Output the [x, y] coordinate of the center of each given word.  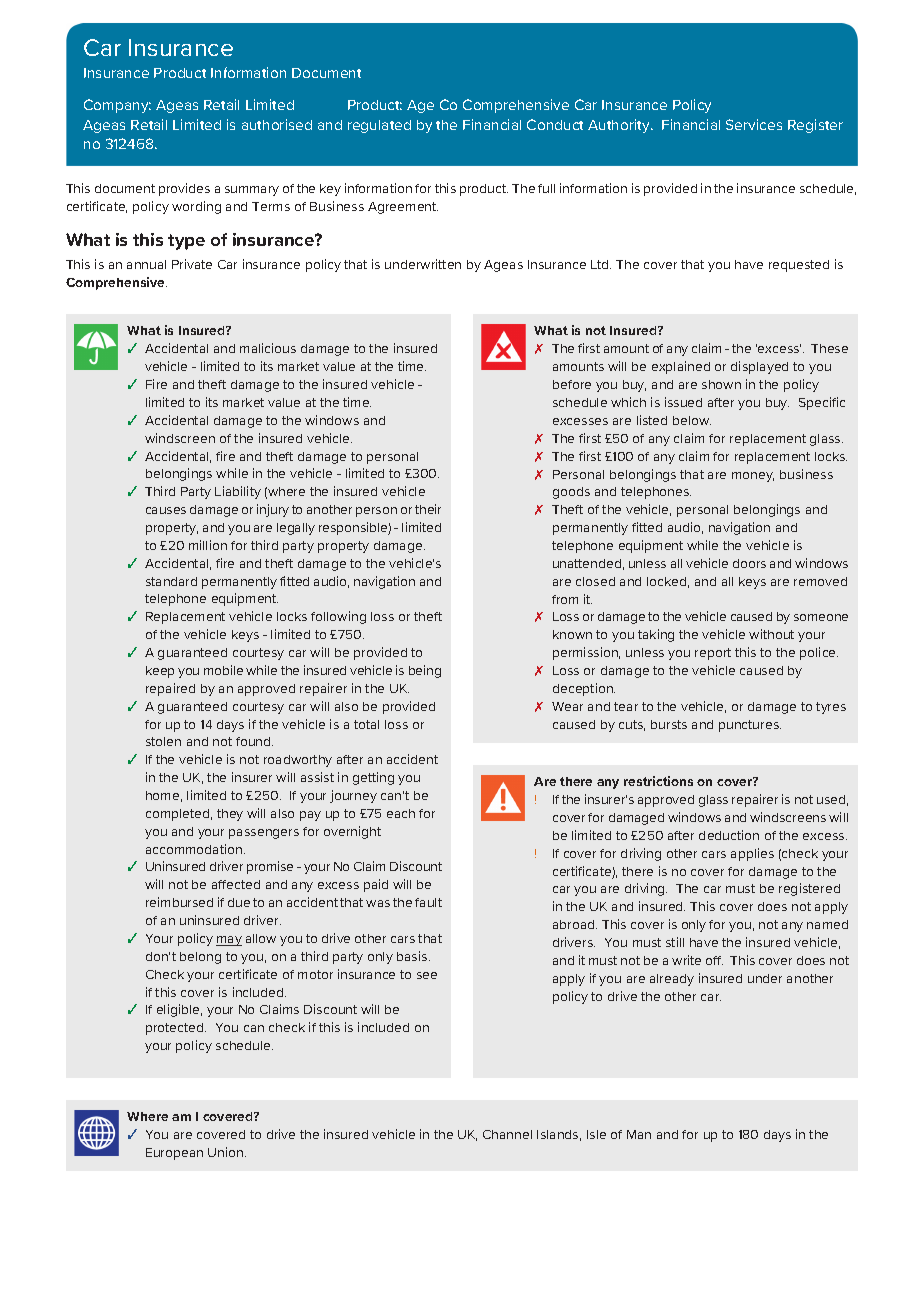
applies [752, 854]
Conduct [555, 124]
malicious [268, 348]
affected [236, 884]
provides [184, 189]
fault [428, 902]
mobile [223, 670]
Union [227, 1152]
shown [721, 384]
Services [754, 124]
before [572, 384]
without [771, 634]
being [425, 671]
